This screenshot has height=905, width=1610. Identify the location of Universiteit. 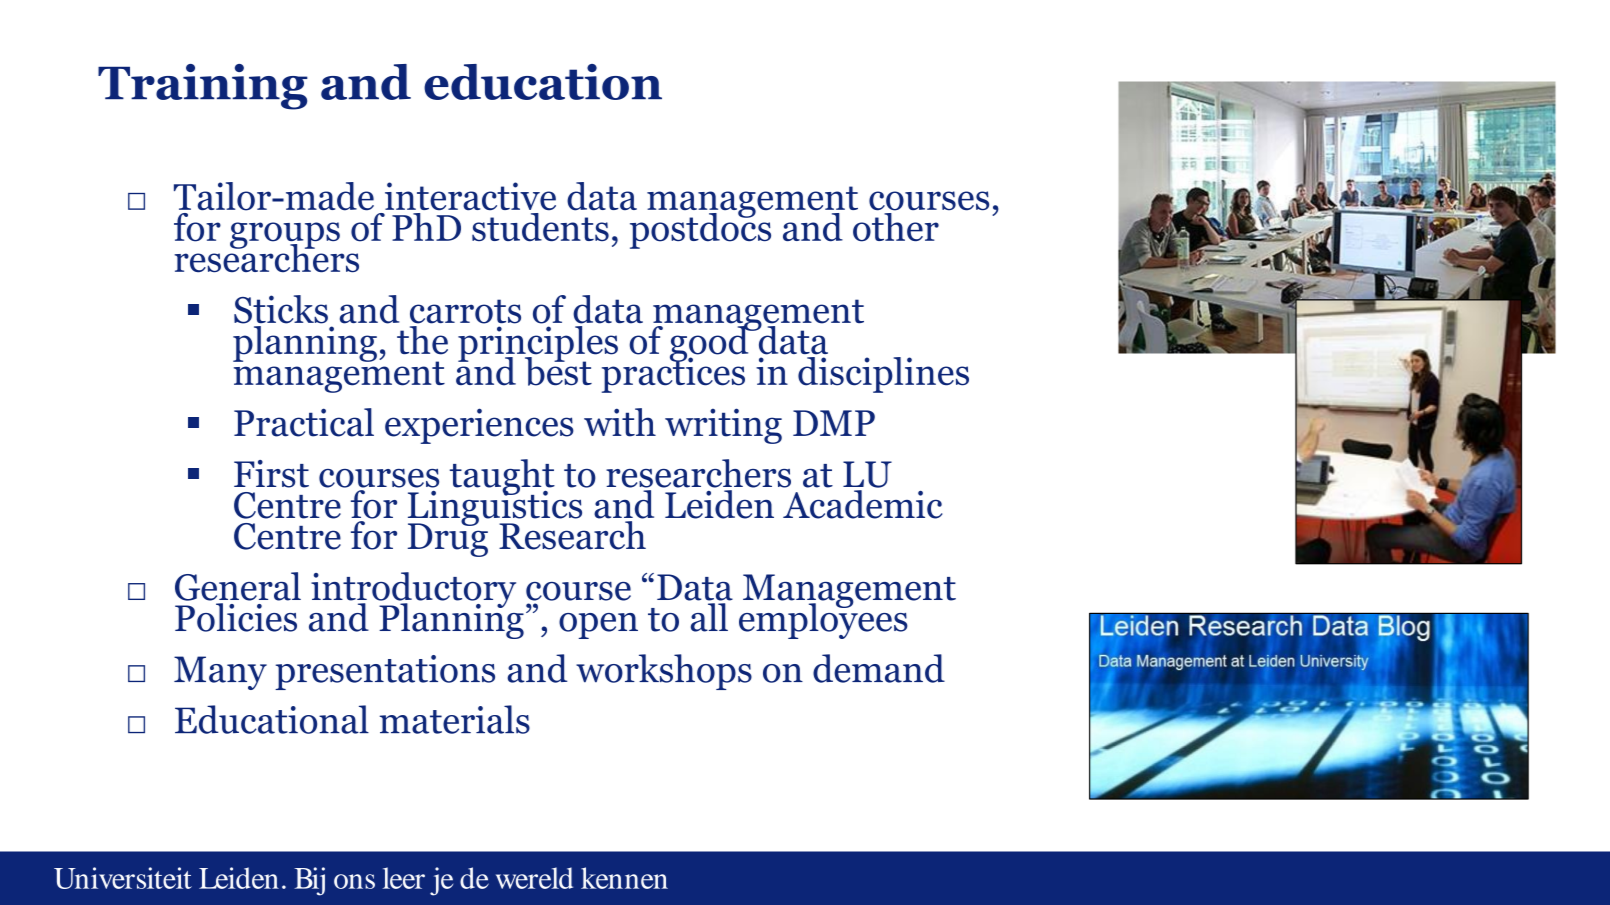
(123, 878).
